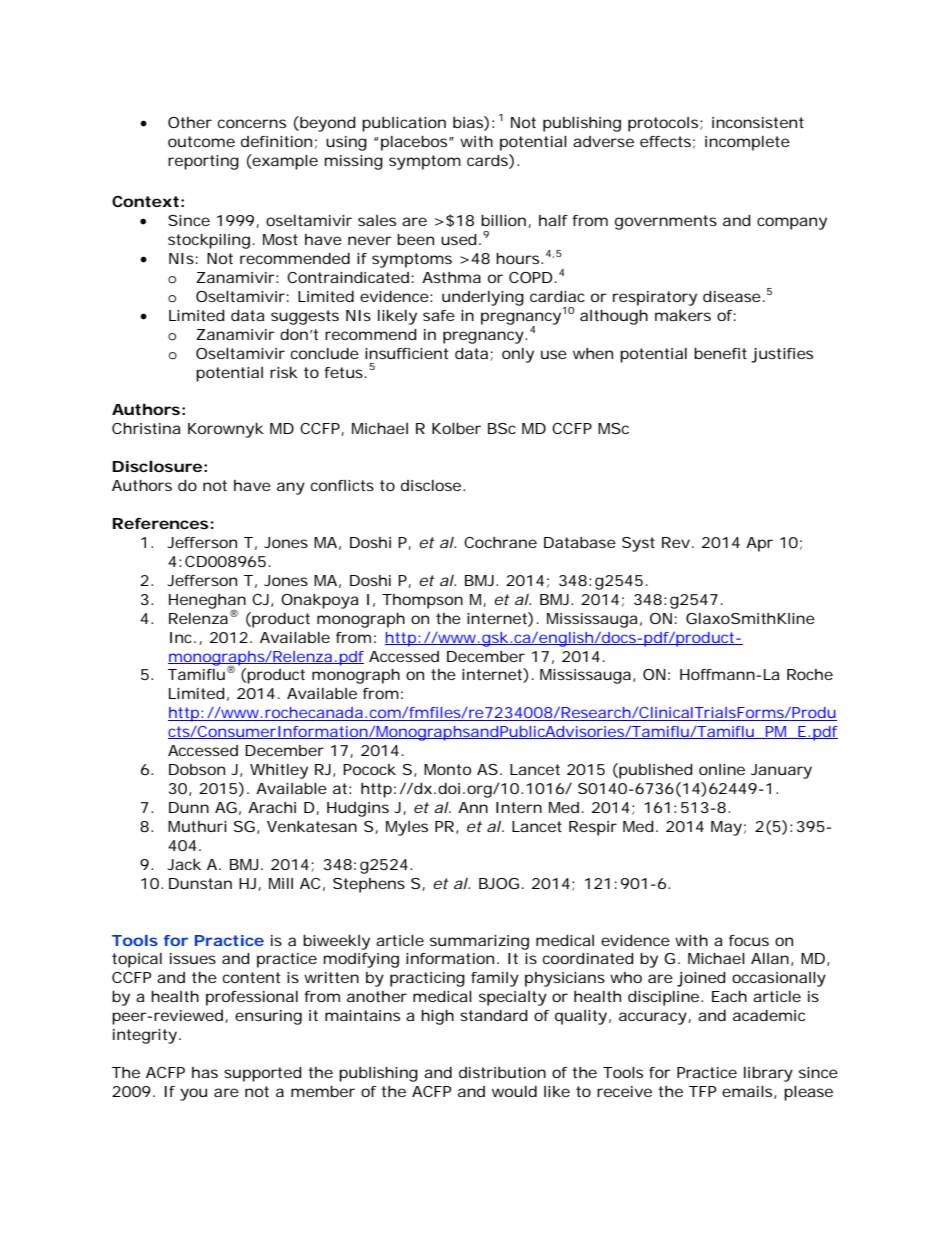 The image size is (952, 1233). I want to click on has, so click(205, 1072).
